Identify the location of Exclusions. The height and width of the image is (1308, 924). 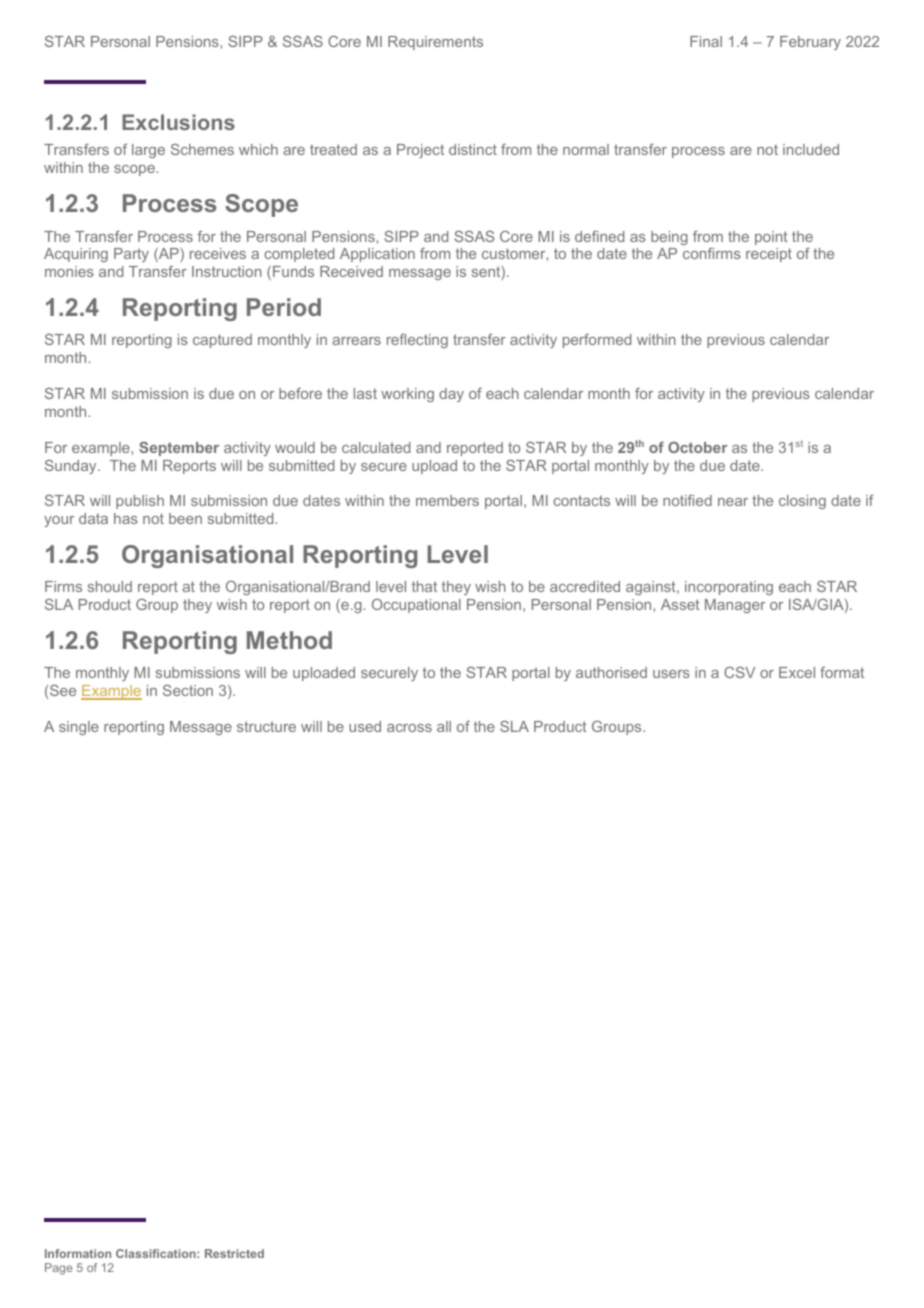
(178, 122).
